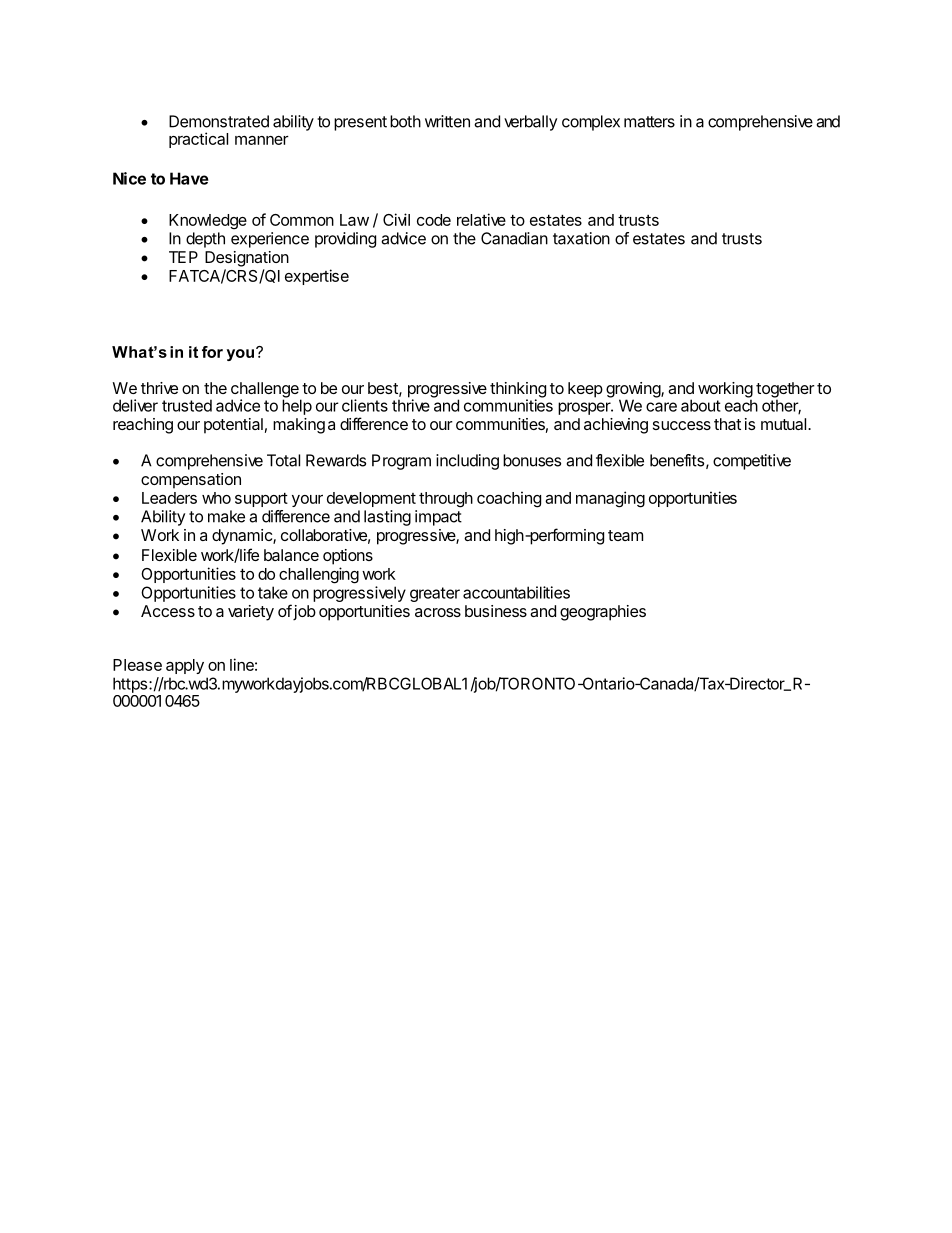 This screenshot has height=1233, width=952. What do you see at coordinates (649, 122) in the screenshot?
I see `matters` at bounding box center [649, 122].
